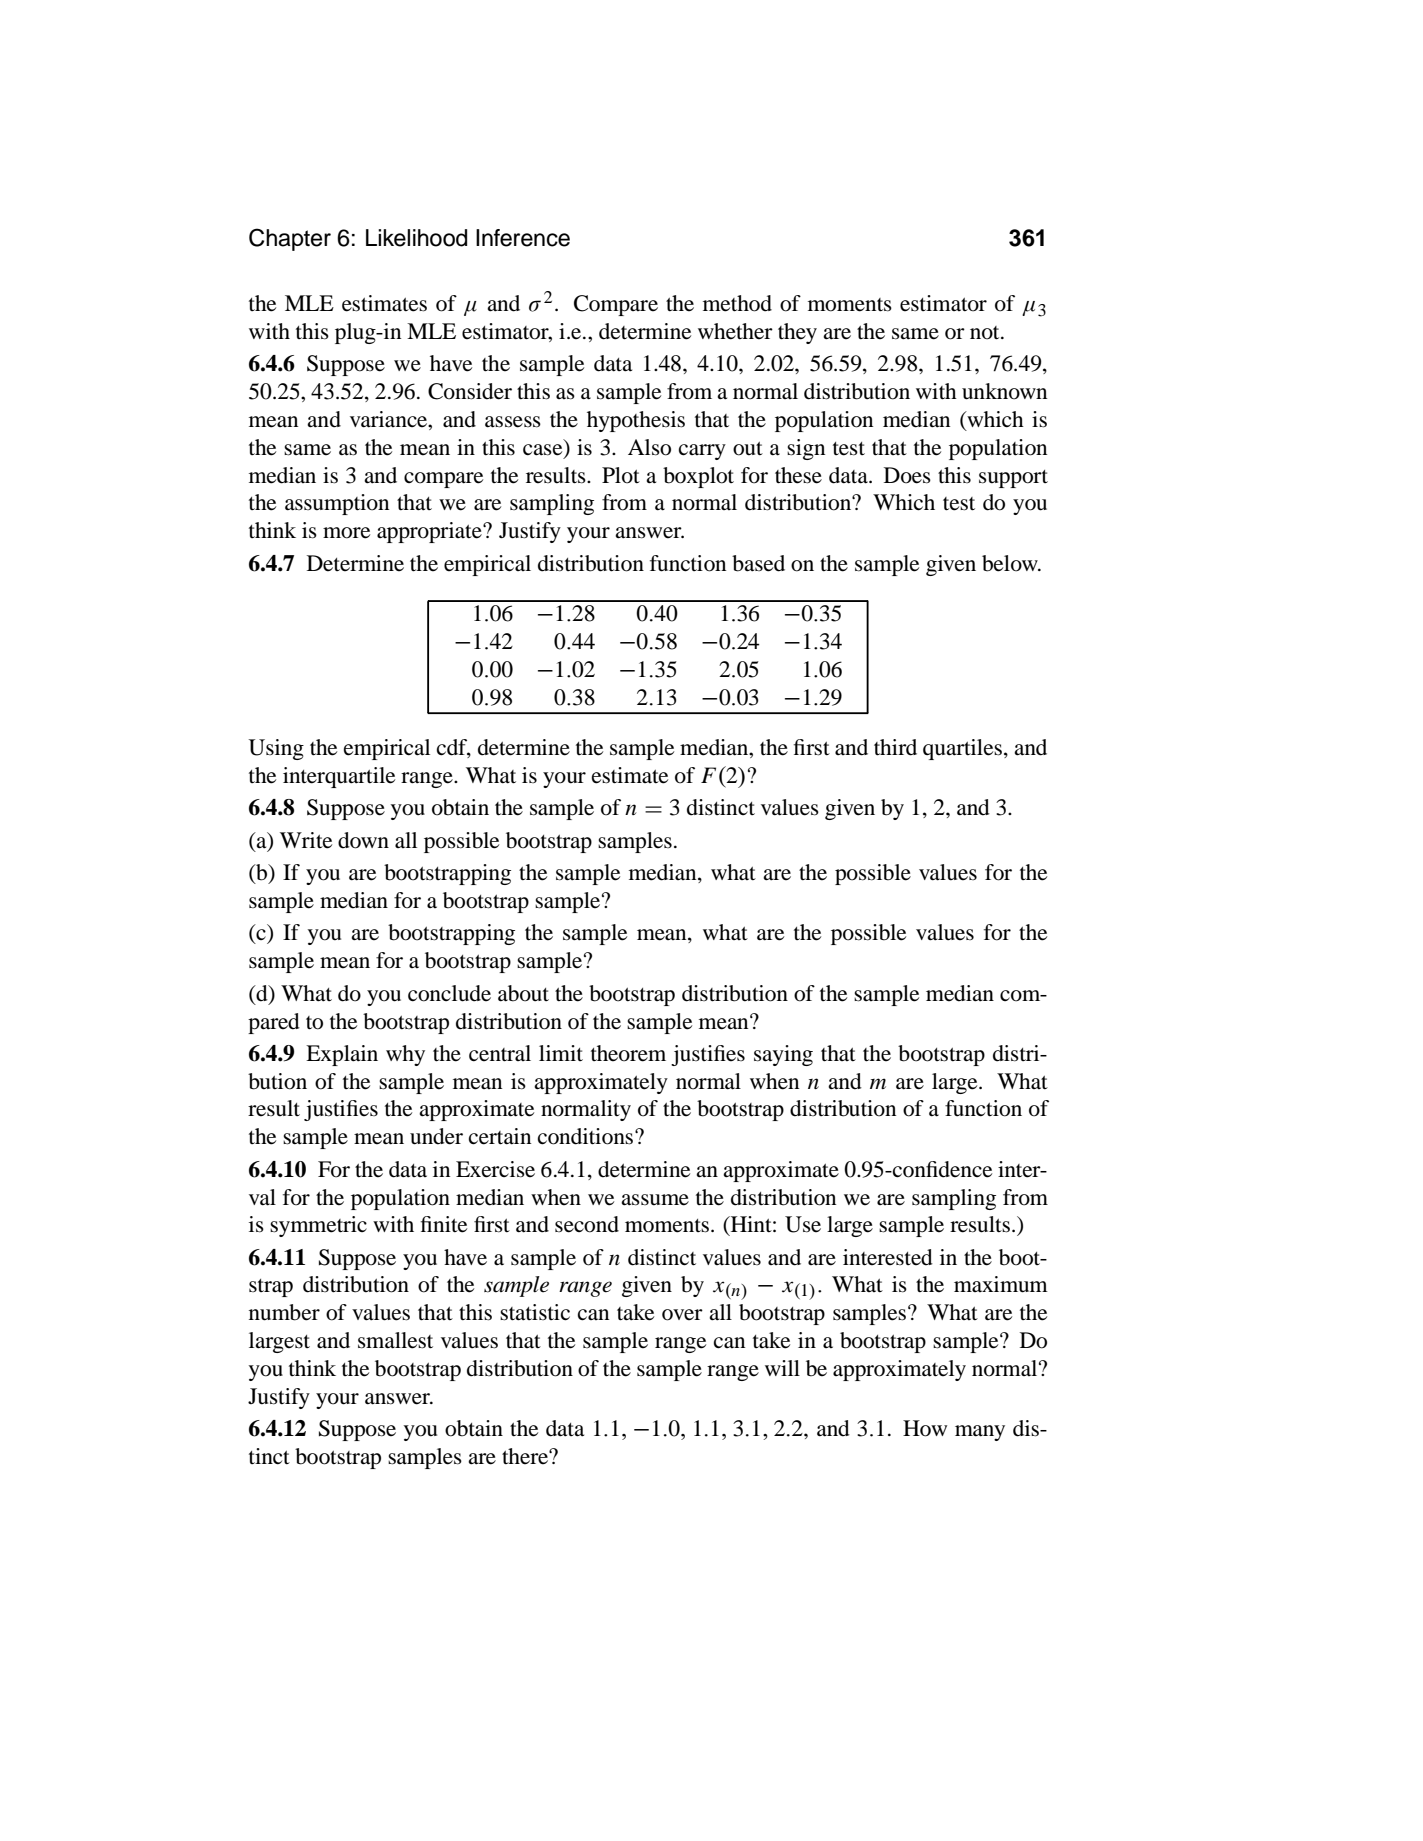  What do you see at coordinates (363, 840) in the screenshot?
I see `down` at bounding box center [363, 840].
